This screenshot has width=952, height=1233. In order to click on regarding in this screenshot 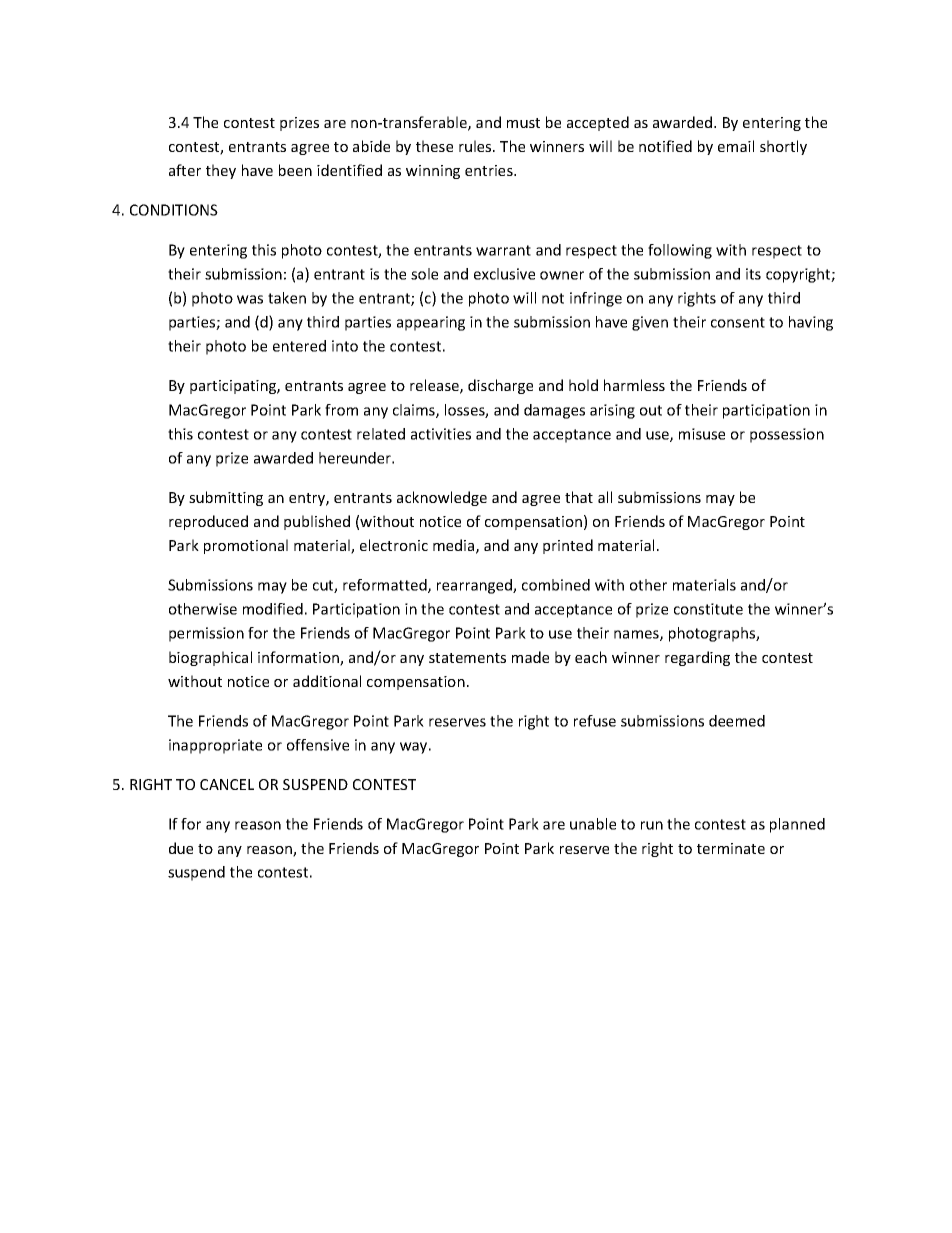, I will do `click(697, 658)`.
